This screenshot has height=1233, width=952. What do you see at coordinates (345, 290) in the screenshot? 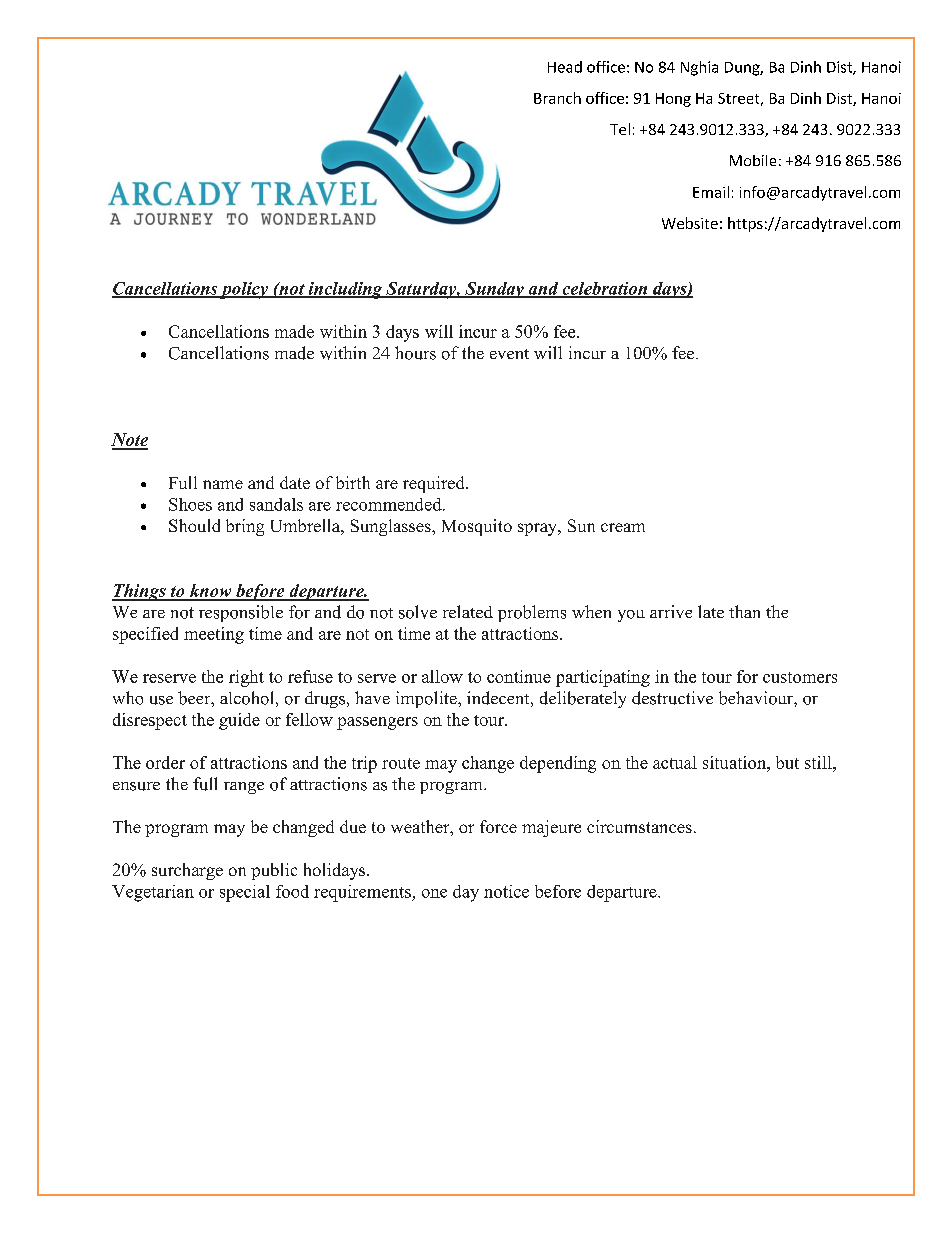
I see `including` at bounding box center [345, 290].
